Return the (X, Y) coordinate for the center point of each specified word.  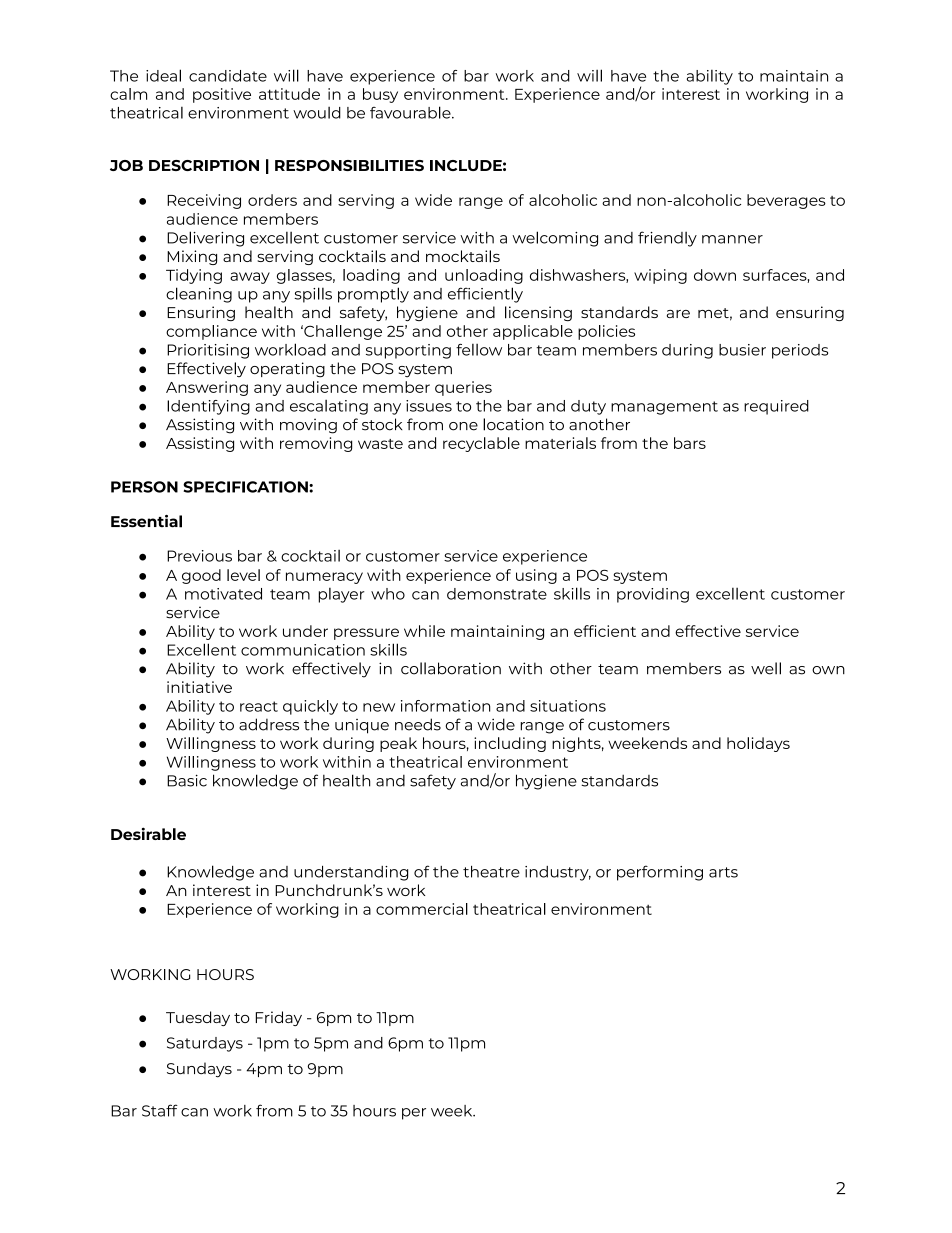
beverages (786, 201)
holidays (758, 744)
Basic (187, 780)
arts (723, 872)
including (510, 744)
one (463, 426)
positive (222, 95)
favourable (411, 112)
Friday (279, 1018)
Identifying (208, 407)
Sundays (199, 1070)
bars (690, 443)
